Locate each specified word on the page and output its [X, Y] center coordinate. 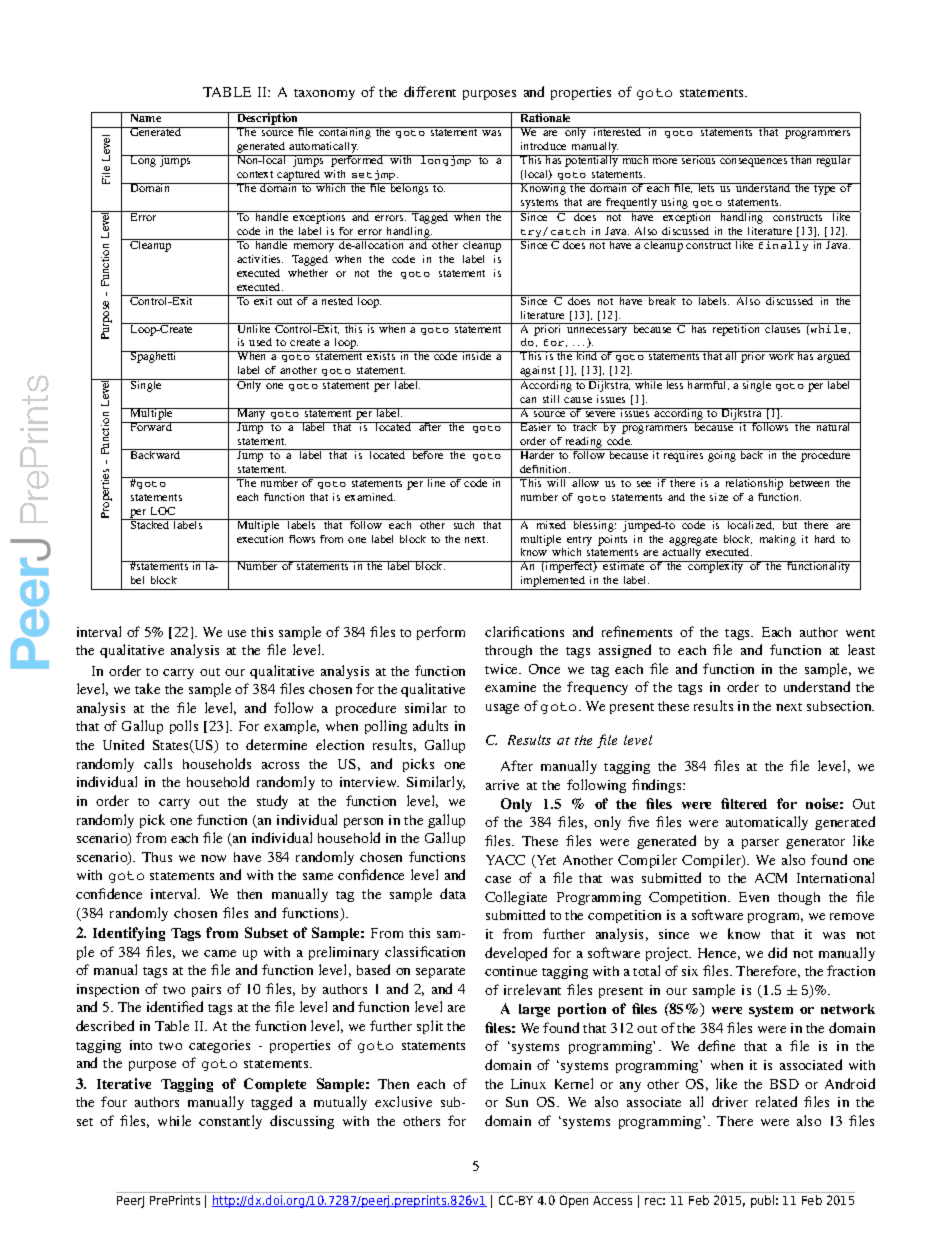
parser [760, 844]
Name [146, 117]
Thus [157, 857]
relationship [754, 483]
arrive [502, 785]
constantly [230, 1122]
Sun [517, 1102]
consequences [753, 162]
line [436, 482]
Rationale [546, 117]
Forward [151, 426]
